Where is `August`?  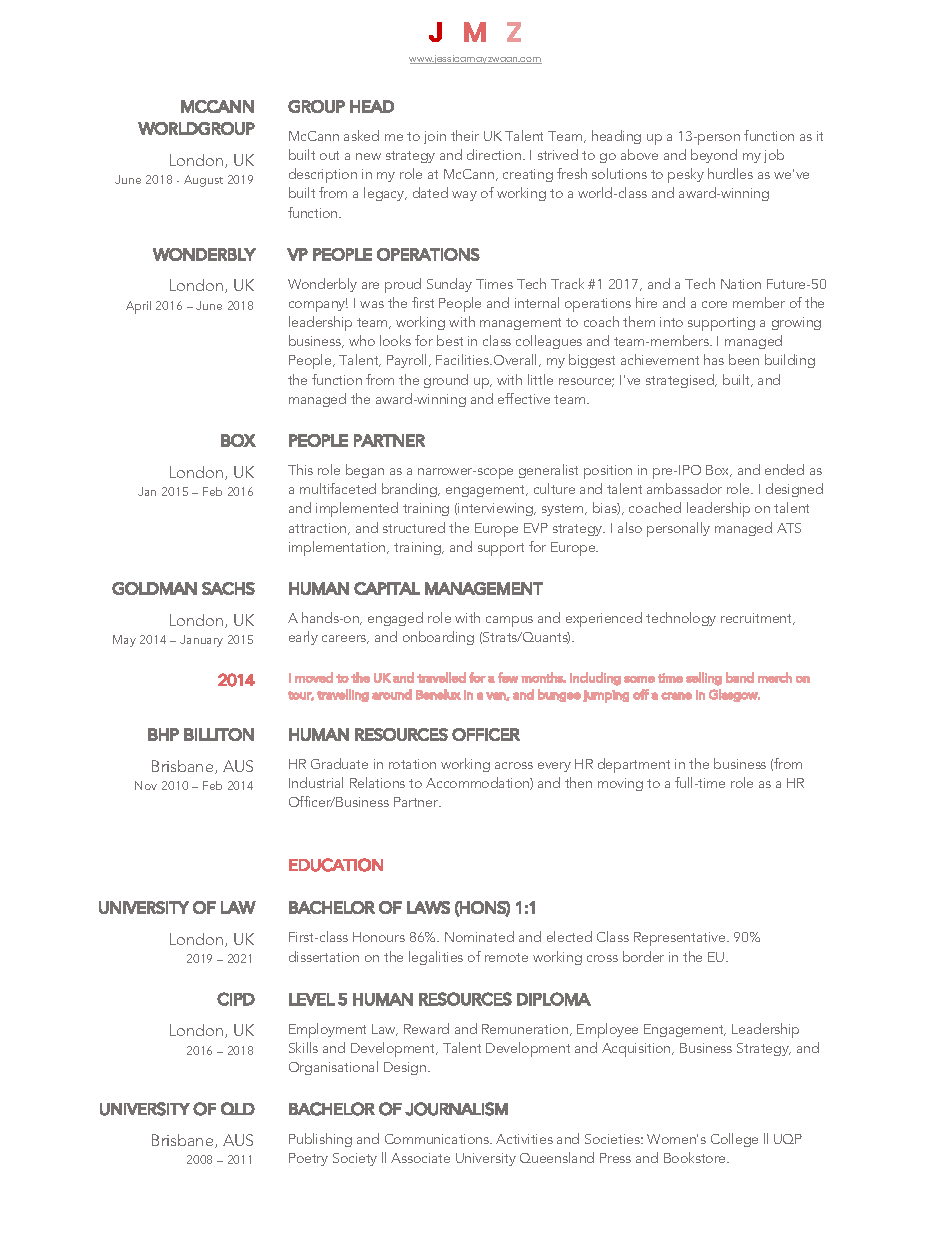 August is located at coordinates (203, 181).
